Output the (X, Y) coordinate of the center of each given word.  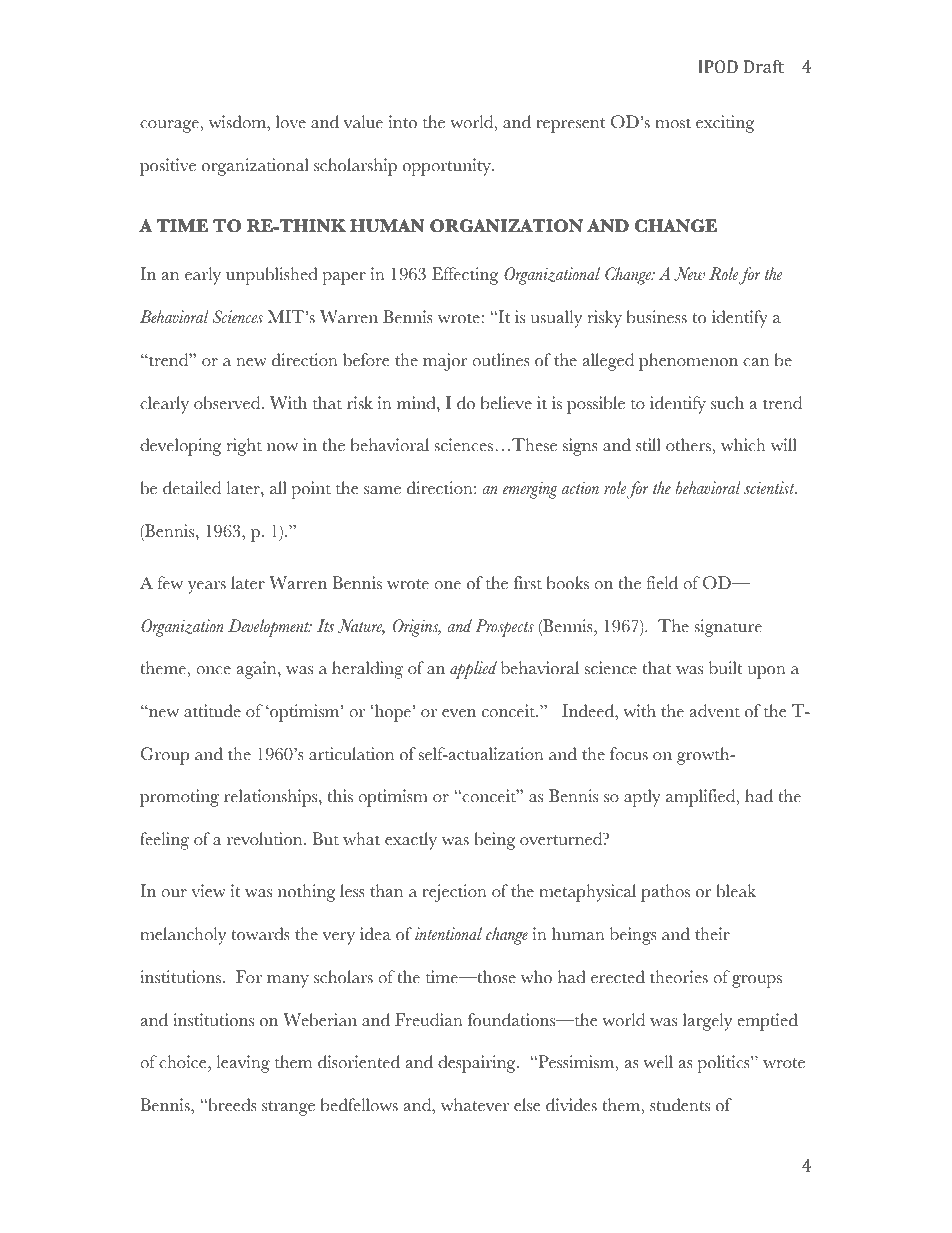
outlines (501, 360)
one (447, 585)
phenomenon (688, 362)
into (402, 122)
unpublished (272, 276)
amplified (702, 798)
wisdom (238, 123)
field (662, 583)
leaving (243, 1064)
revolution (266, 839)
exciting (725, 124)
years (207, 587)
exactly (411, 841)
